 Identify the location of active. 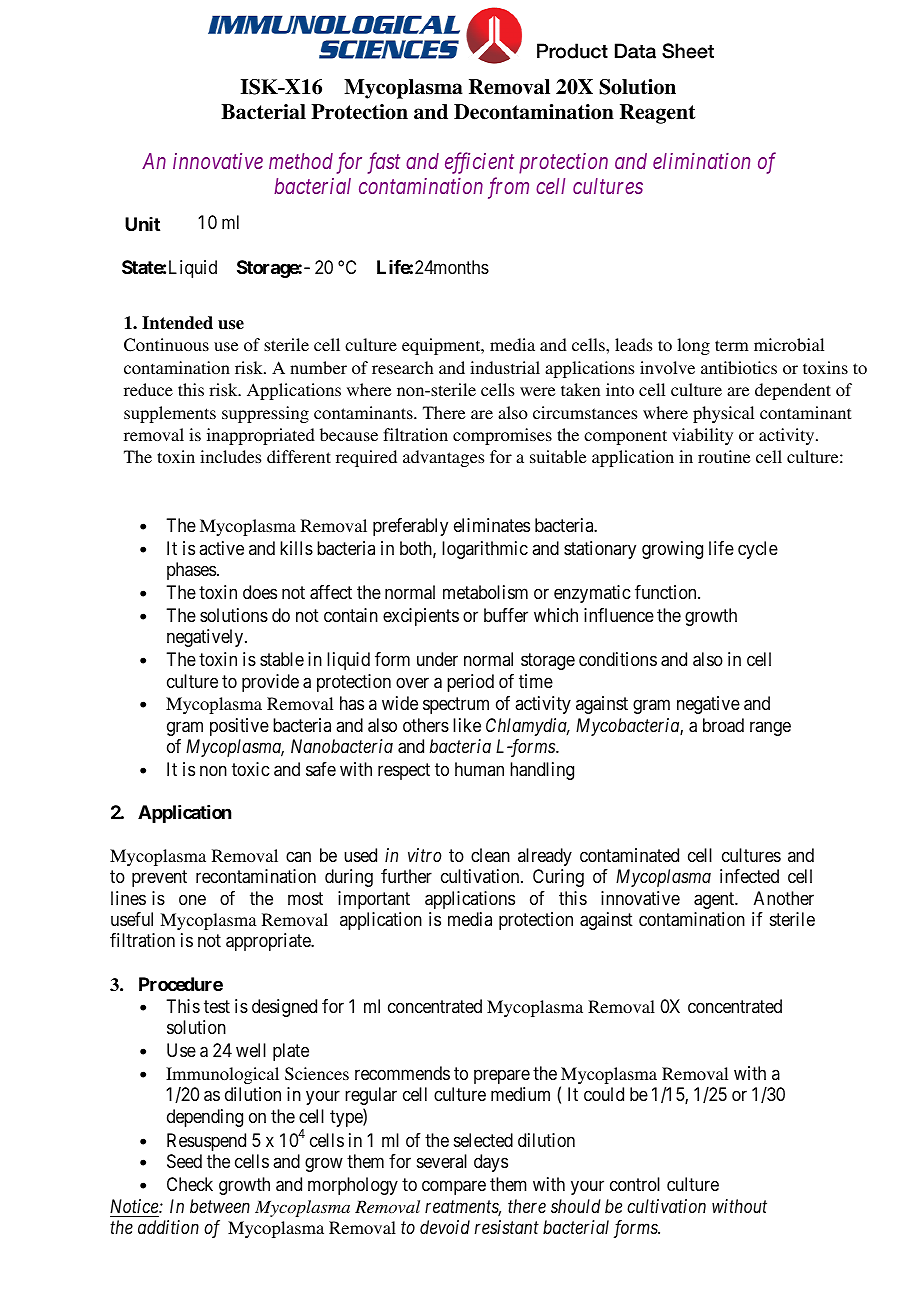
(221, 548).
